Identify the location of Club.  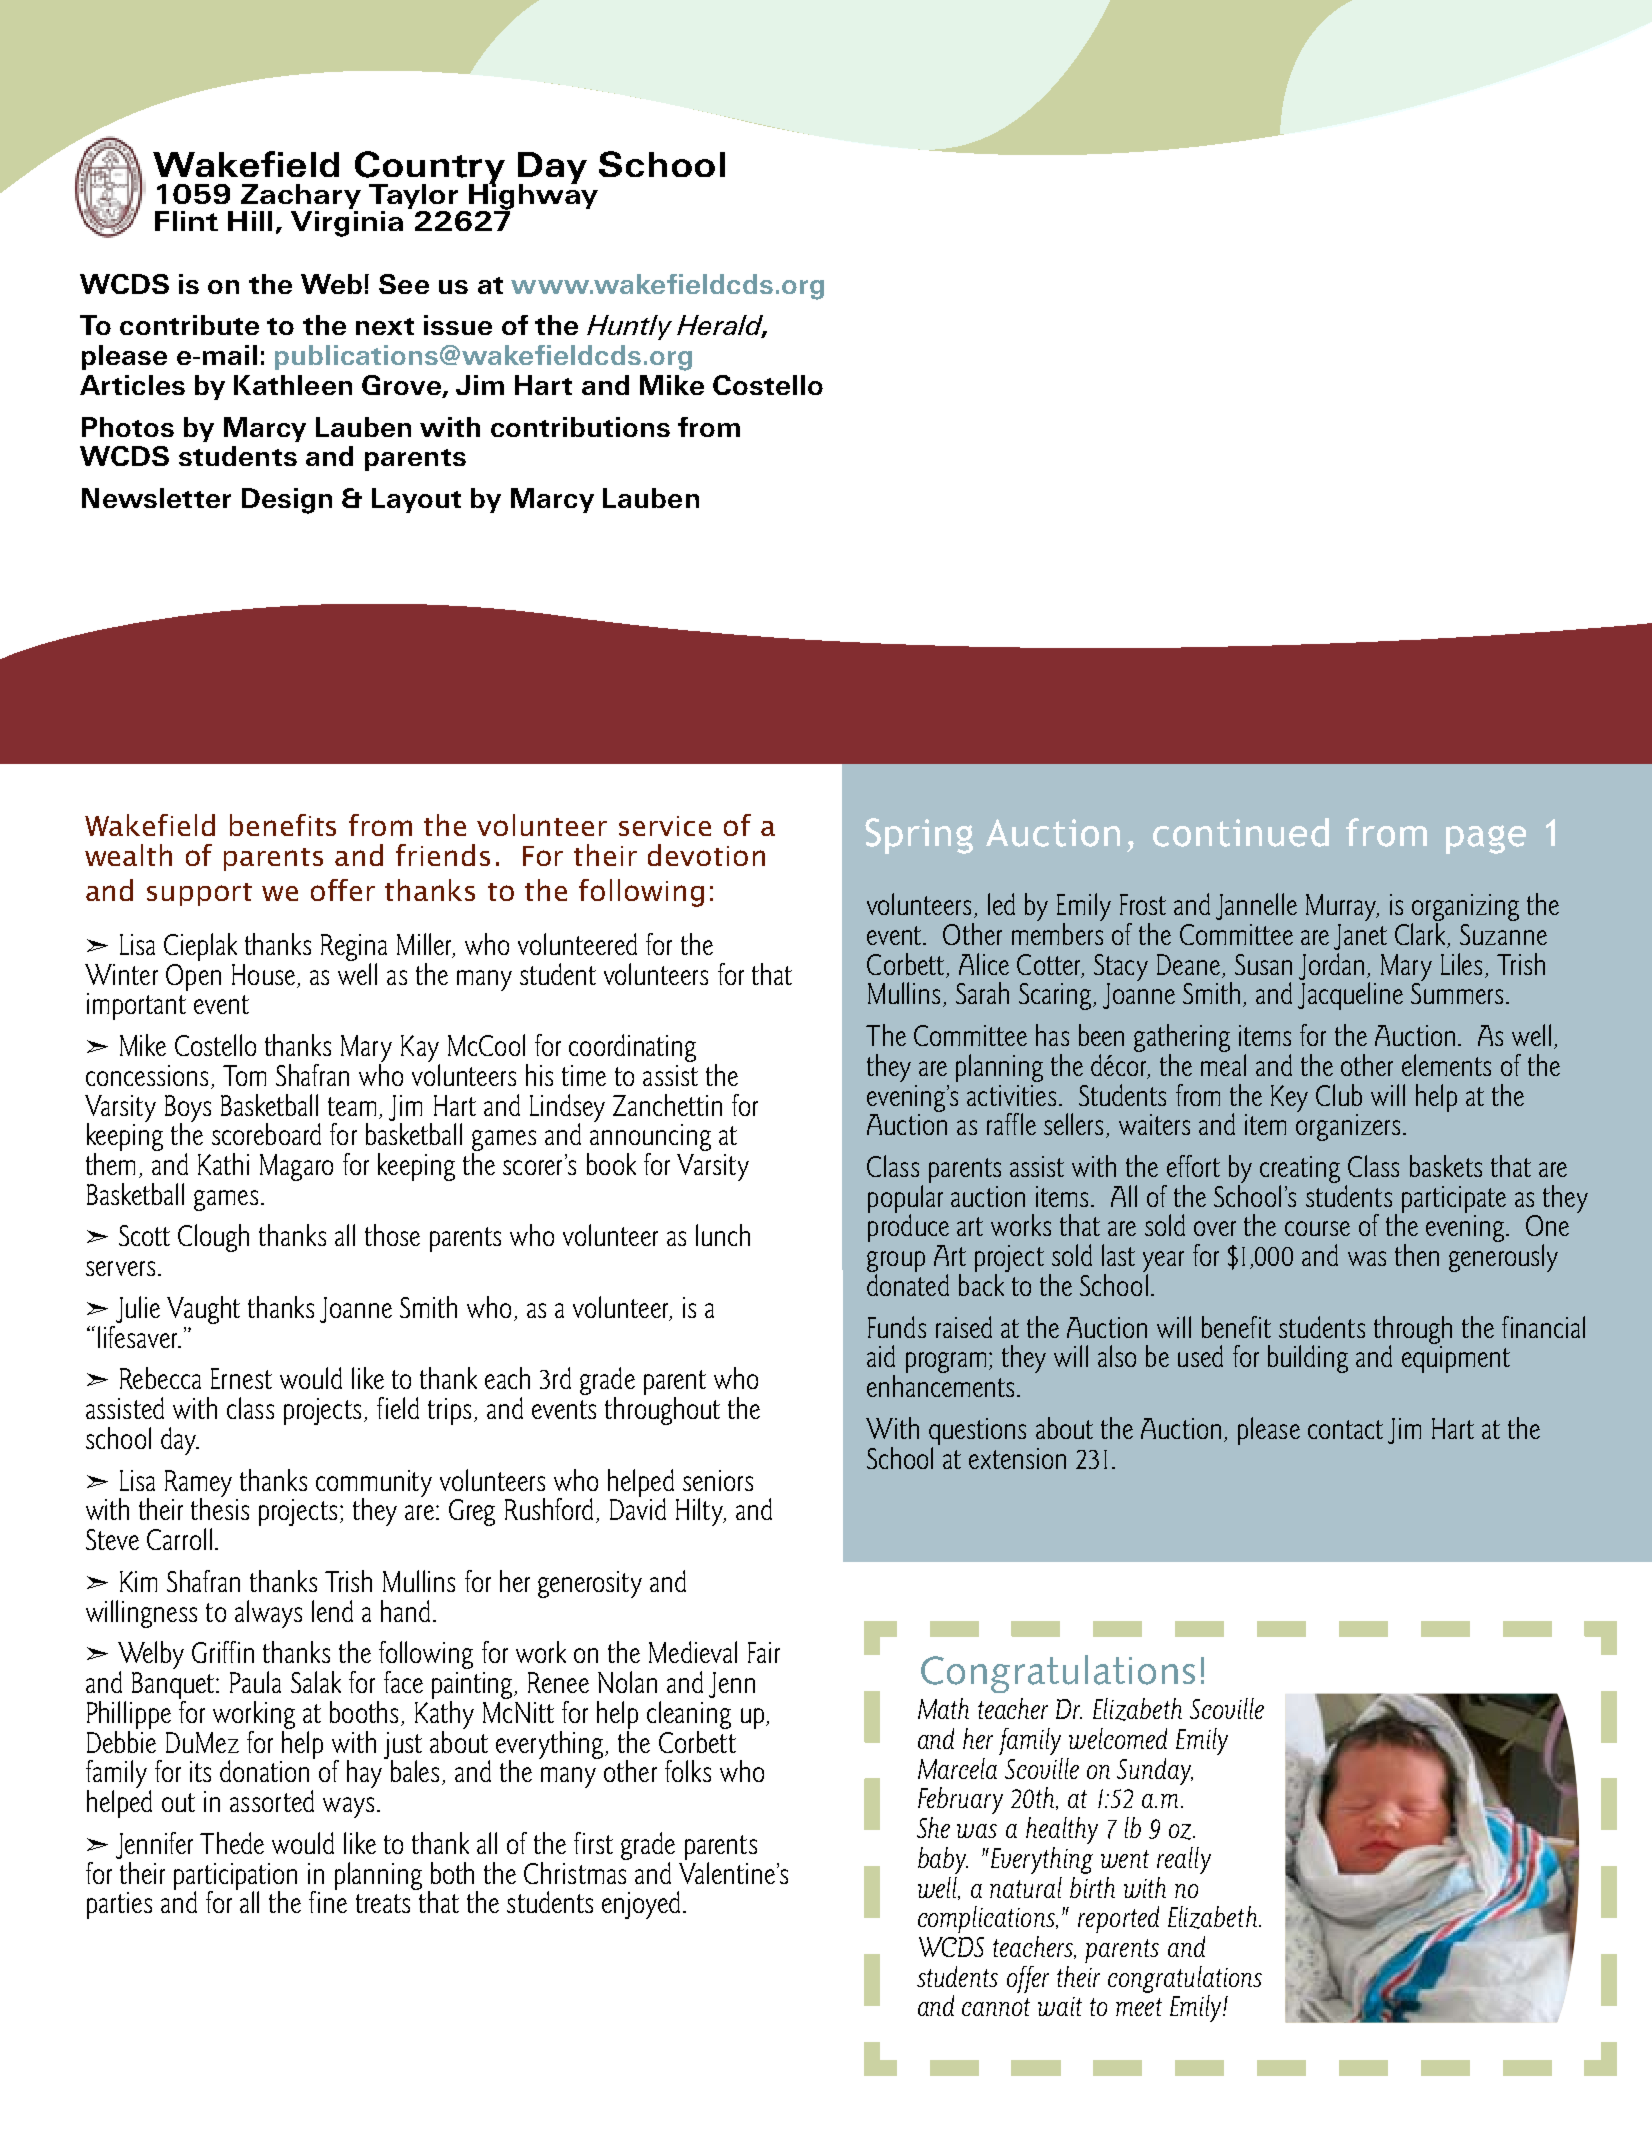
(1339, 1095).
